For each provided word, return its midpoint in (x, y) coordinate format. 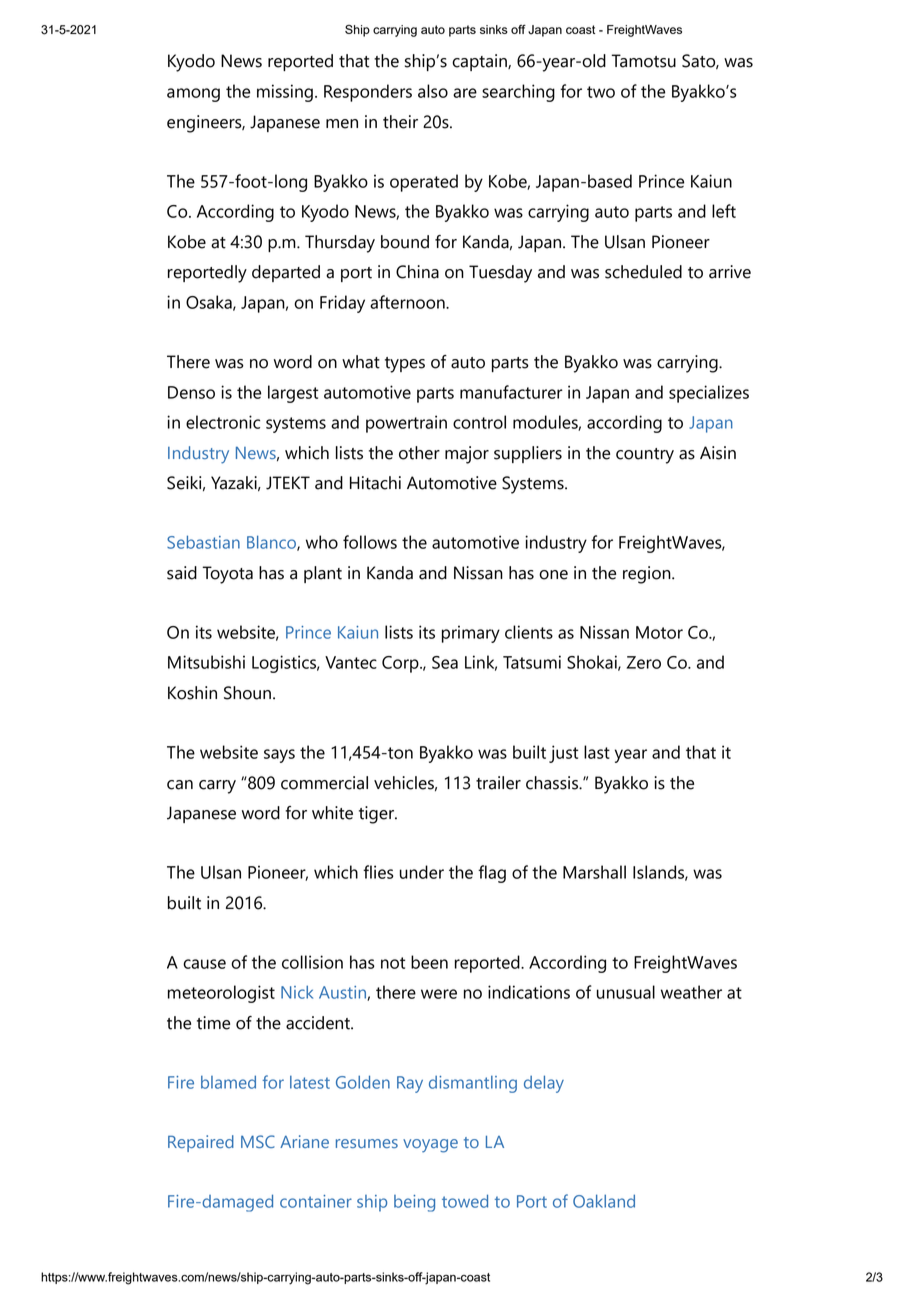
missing (285, 93)
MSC (258, 1141)
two (601, 92)
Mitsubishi (206, 662)
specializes (709, 394)
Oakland (604, 1201)
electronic (223, 422)
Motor (659, 632)
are (465, 93)
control (479, 422)
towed (465, 1201)
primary (471, 634)
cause (204, 964)
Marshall (594, 872)
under (422, 872)
